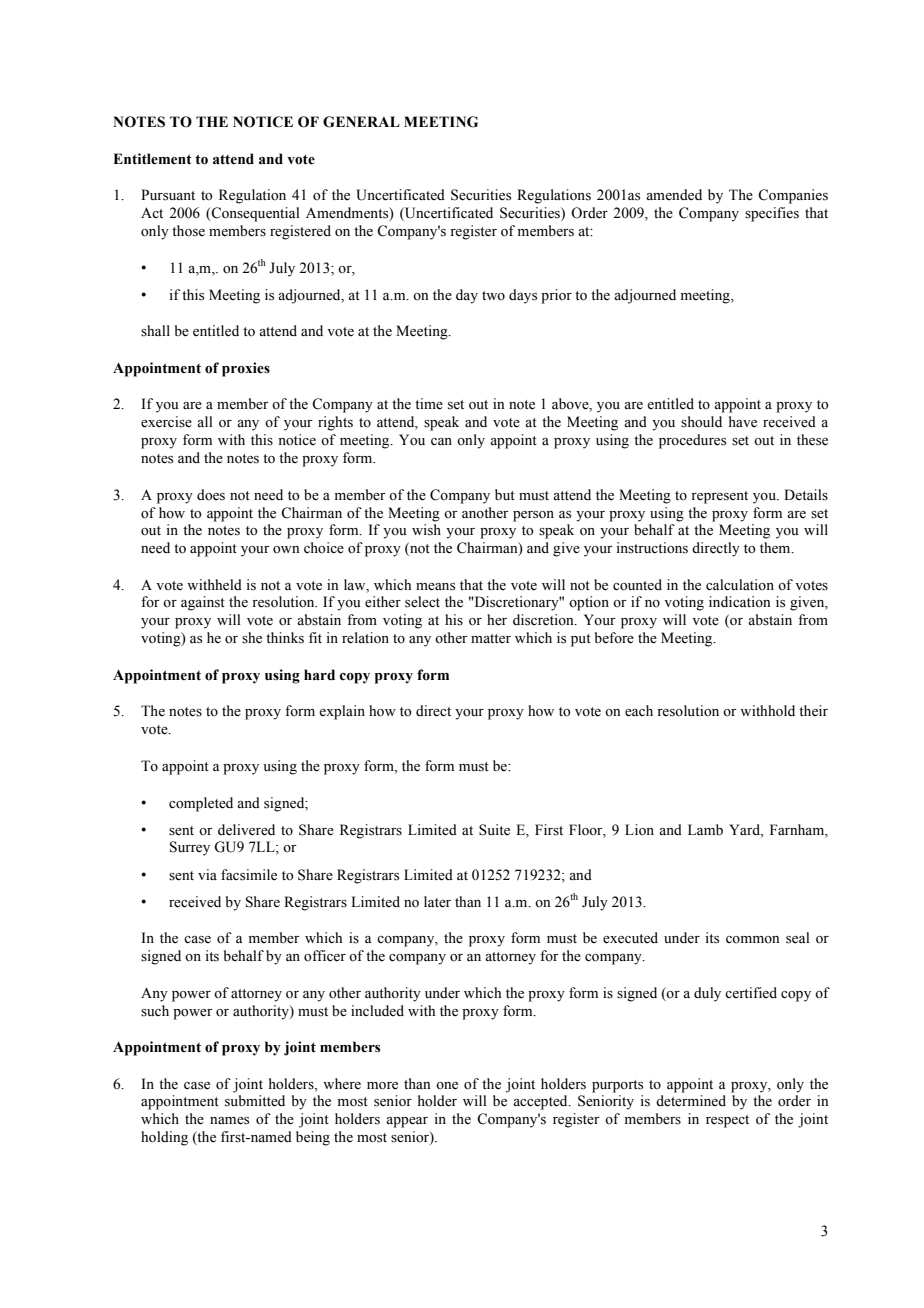 The width and height of the image is (924, 1308). What do you see at coordinates (437, 902) in the image?
I see `later` at bounding box center [437, 902].
